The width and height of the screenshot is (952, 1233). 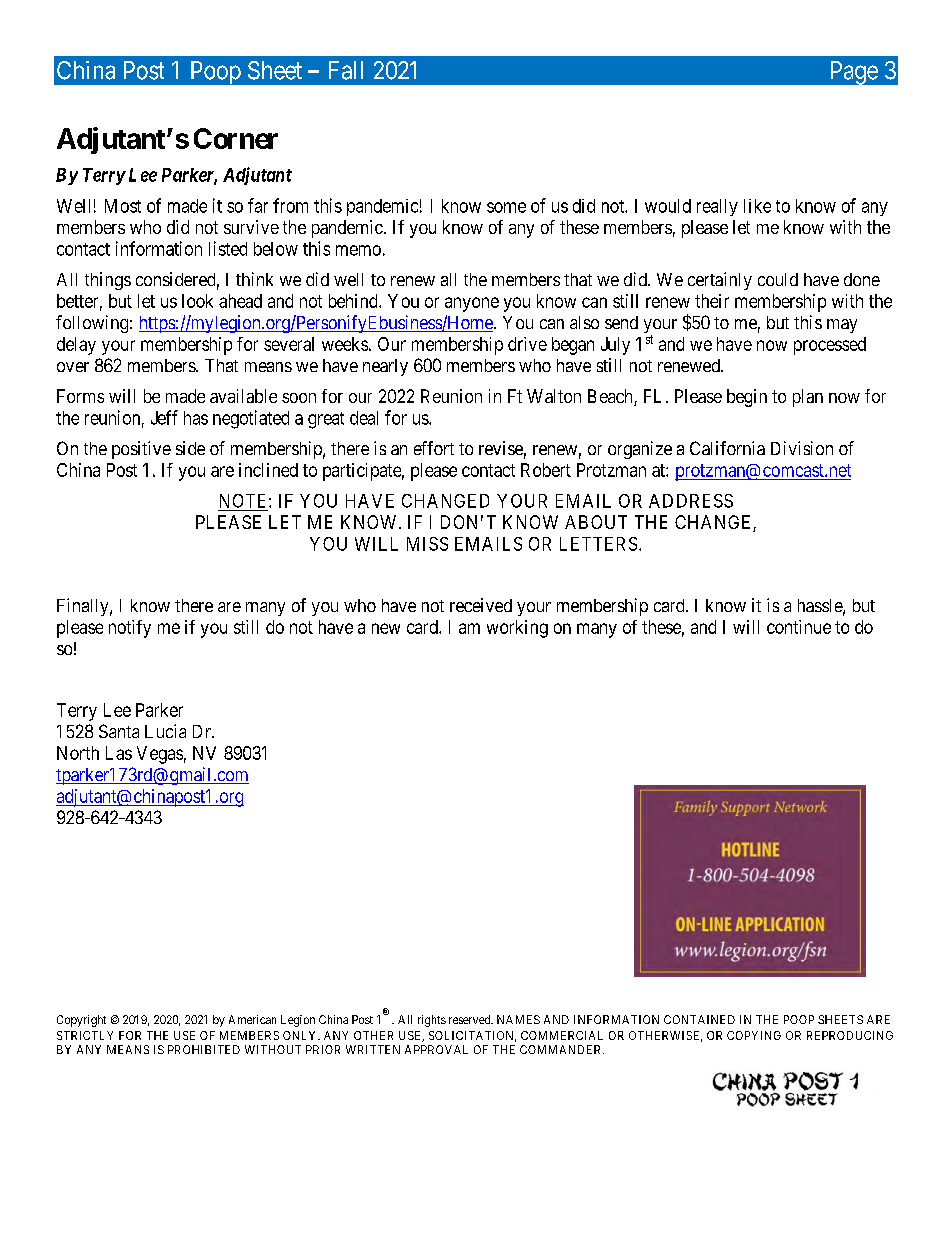 I want to click on effort, so click(x=434, y=448).
